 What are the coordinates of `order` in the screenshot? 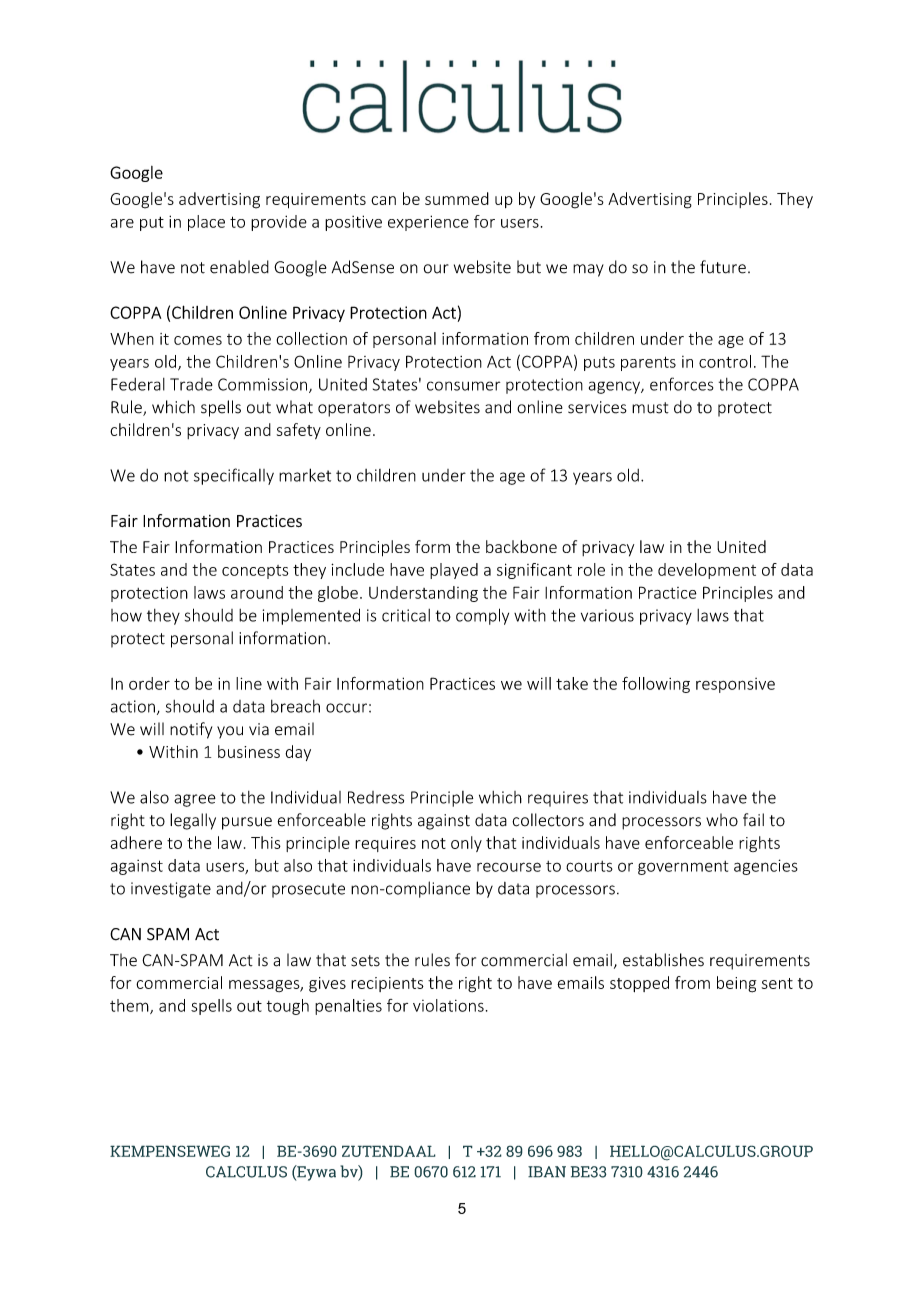 It's located at (149, 683).
